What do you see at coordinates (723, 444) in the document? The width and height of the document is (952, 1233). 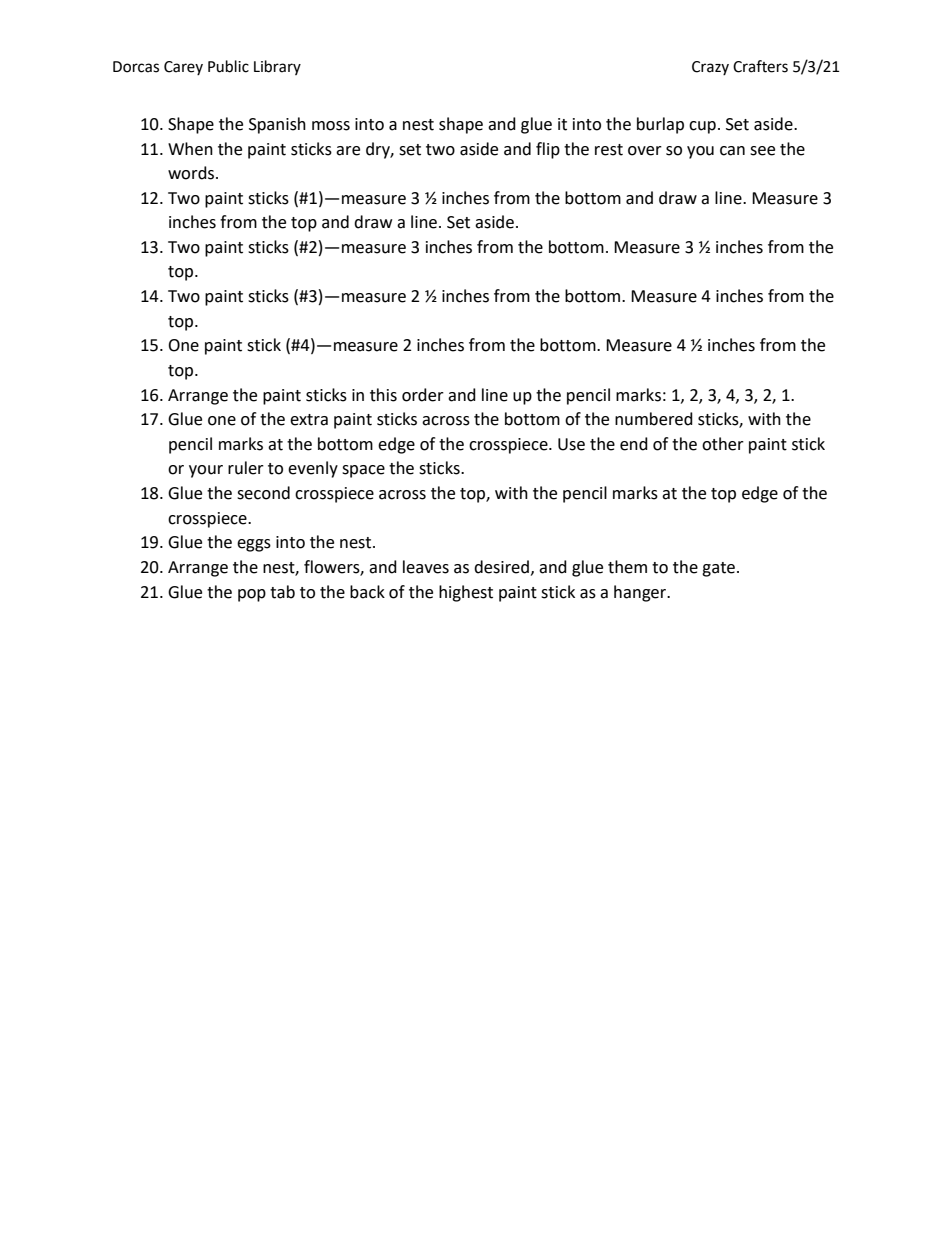 I see `other` at bounding box center [723, 444].
